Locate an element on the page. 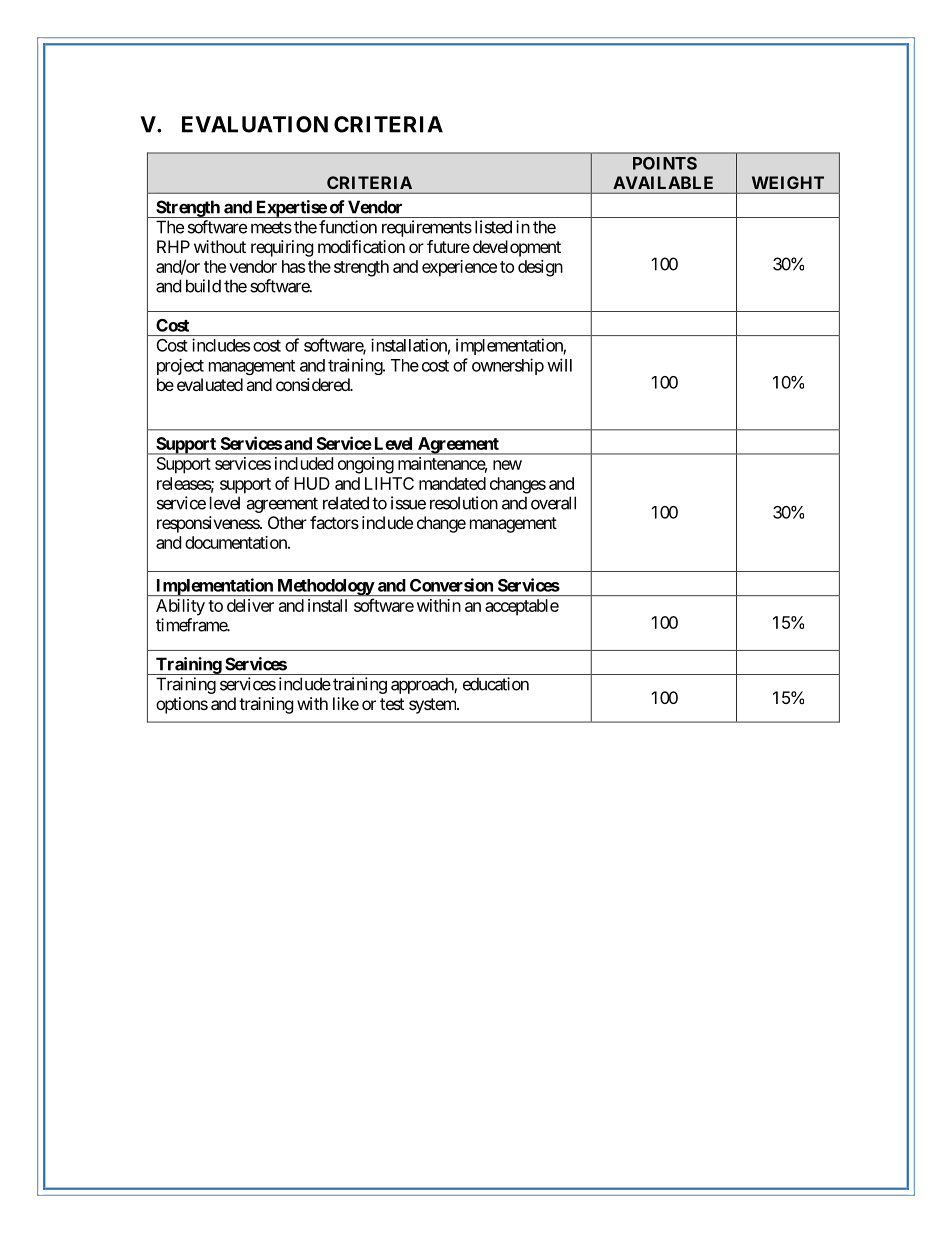 The width and height of the document is (952, 1233). education is located at coordinates (496, 684).
